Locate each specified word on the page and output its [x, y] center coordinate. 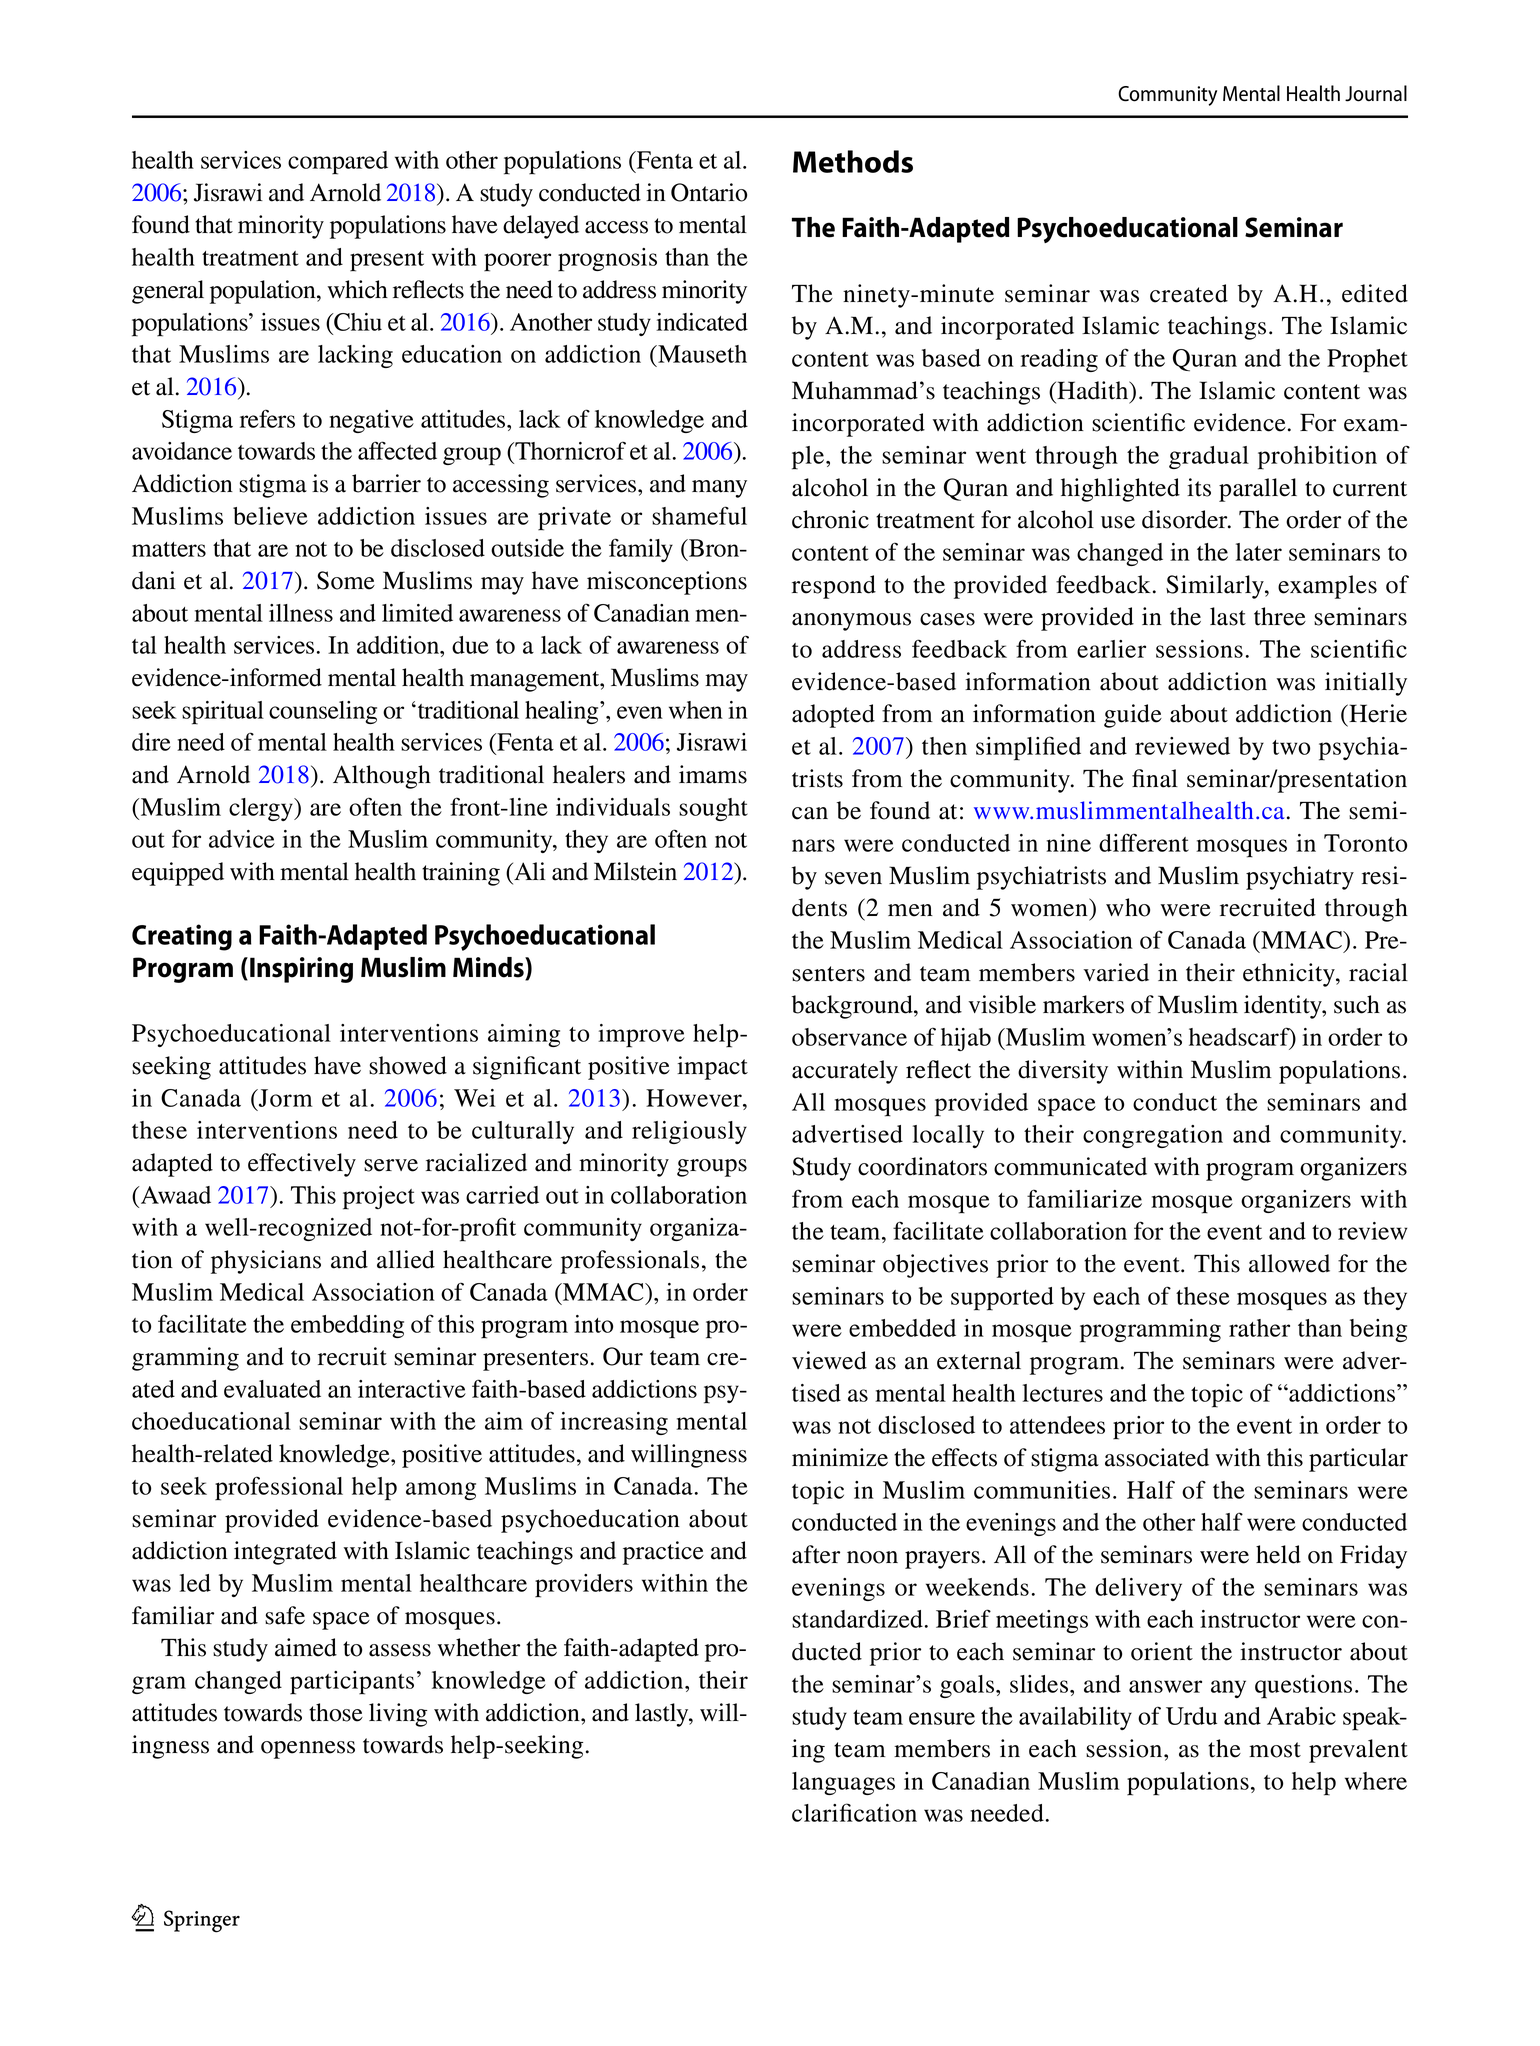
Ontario [709, 192]
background [853, 1007]
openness [308, 1750]
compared [338, 163]
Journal [1376, 93]
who [1128, 907]
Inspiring [301, 970]
